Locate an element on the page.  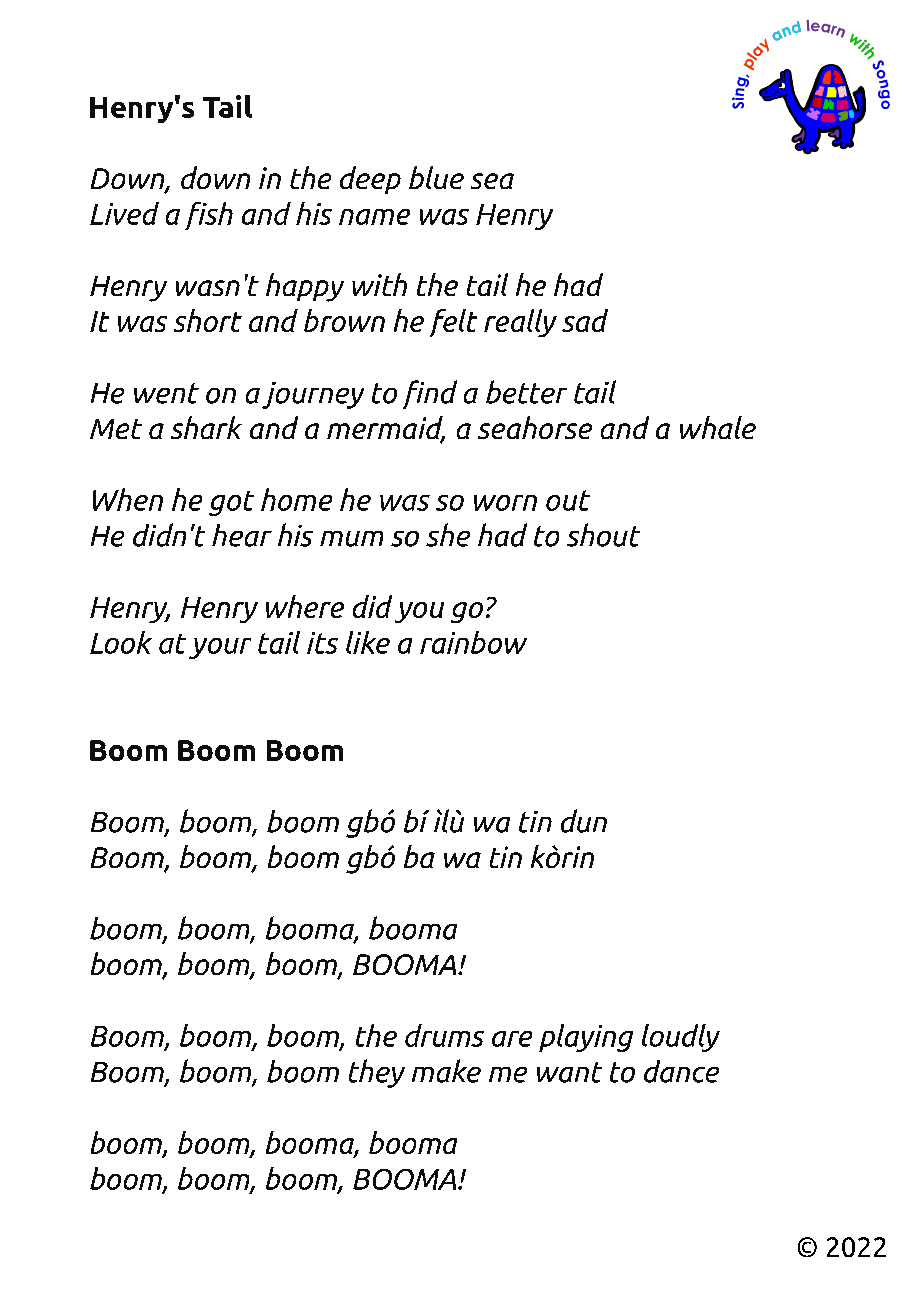
sad is located at coordinates (585, 320).
